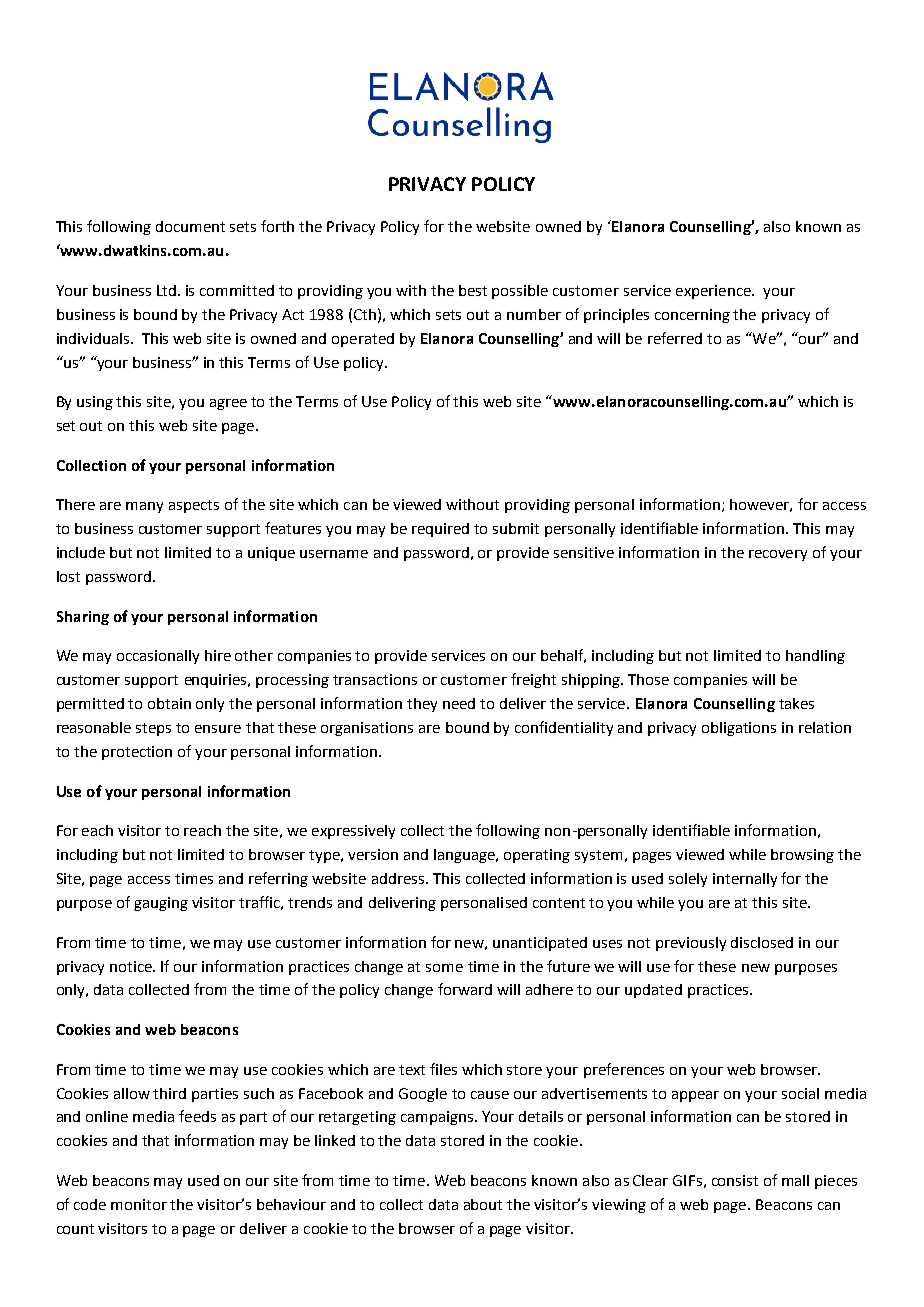  What do you see at coordinates (139, 1204) in the screenshot?
I see `monitor` at bounding box center [139, 1204].
